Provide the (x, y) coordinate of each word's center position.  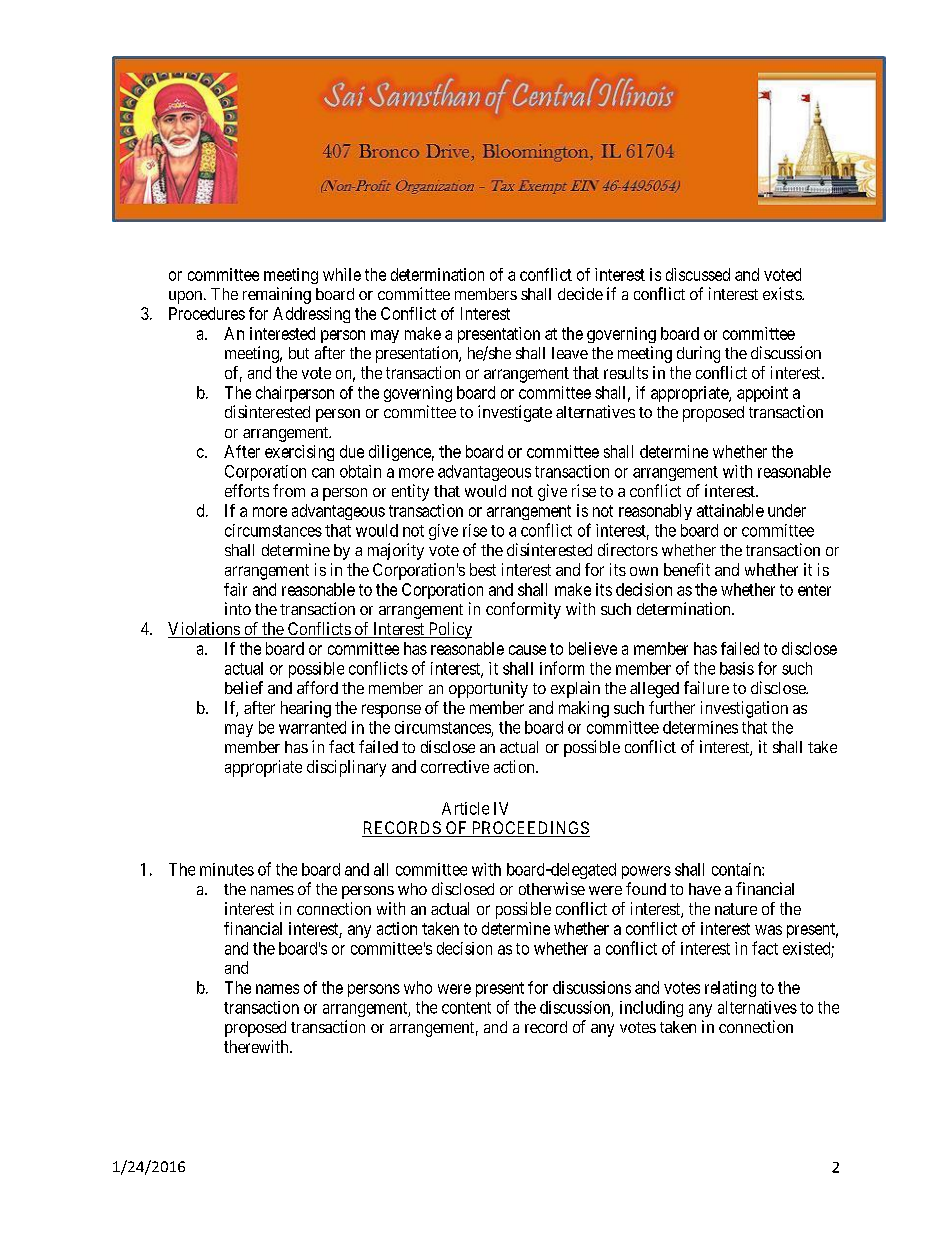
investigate (515, 413)
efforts (247, 490)
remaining (277, 295)
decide (580, 293)
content (466, 1008)
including (651, 1009)
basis (737, 668)
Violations (204, 630)
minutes (227, 869)
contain (737, 869)
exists (783, 293)
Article (465, 808)
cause (527, 650)
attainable (730, 510)
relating (730, 989)
